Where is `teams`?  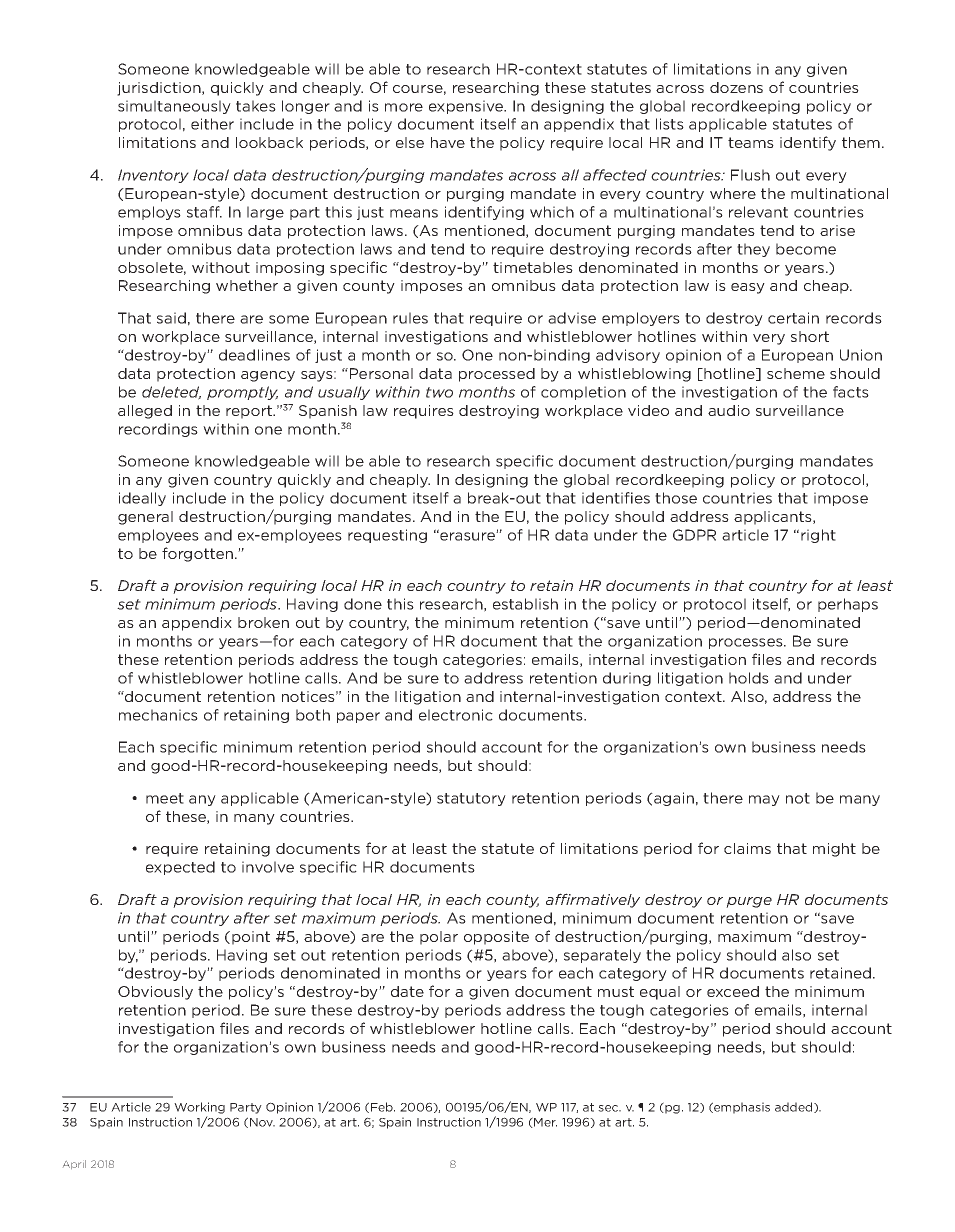
teams is located at coordinates (751, 142).
